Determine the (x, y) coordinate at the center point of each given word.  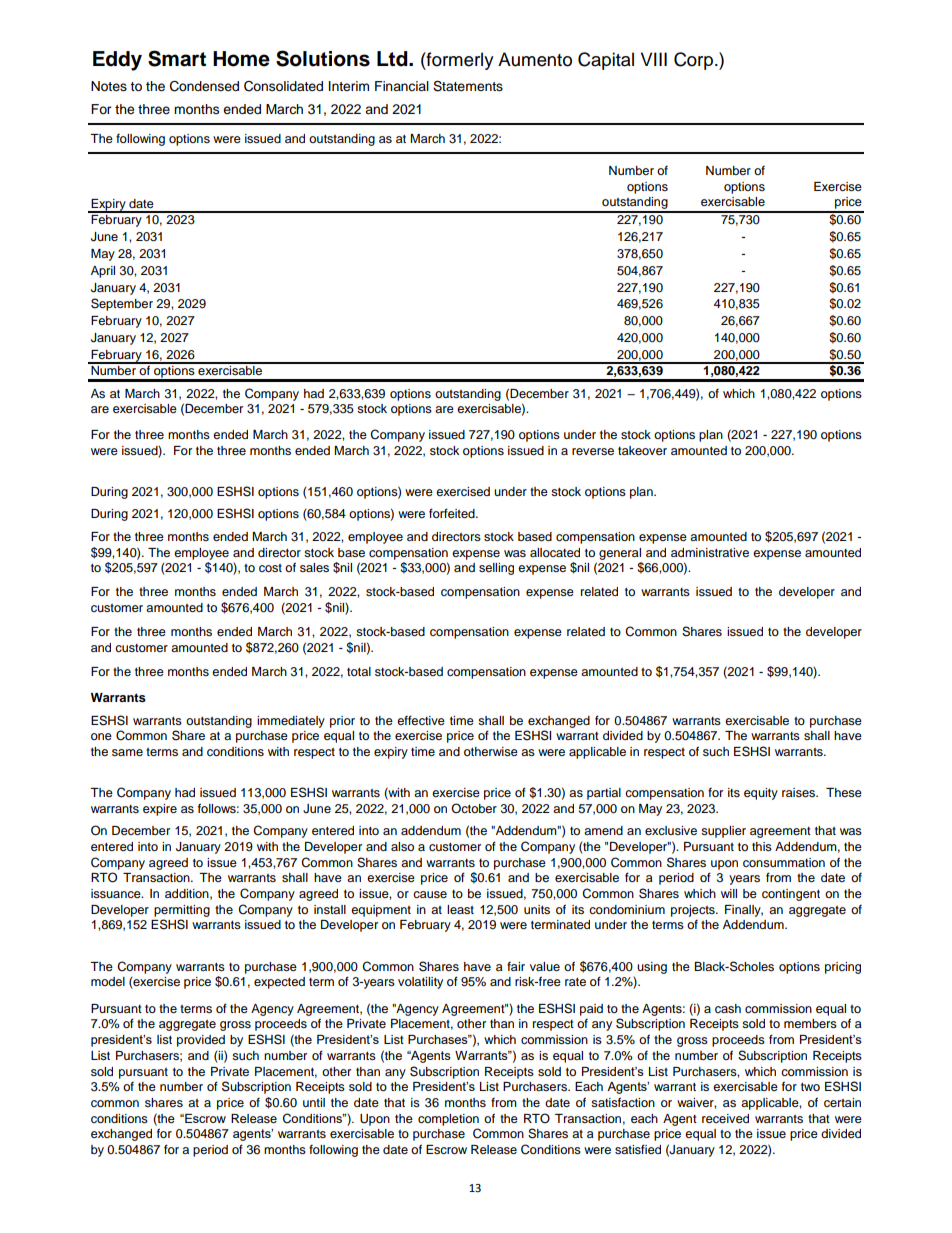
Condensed (204, 86)
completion (448, 1120)
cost (270, 568)
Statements (468, 86)
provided (201, 1041)
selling (496, 569)
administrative (710, 552)
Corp (693, 61)
